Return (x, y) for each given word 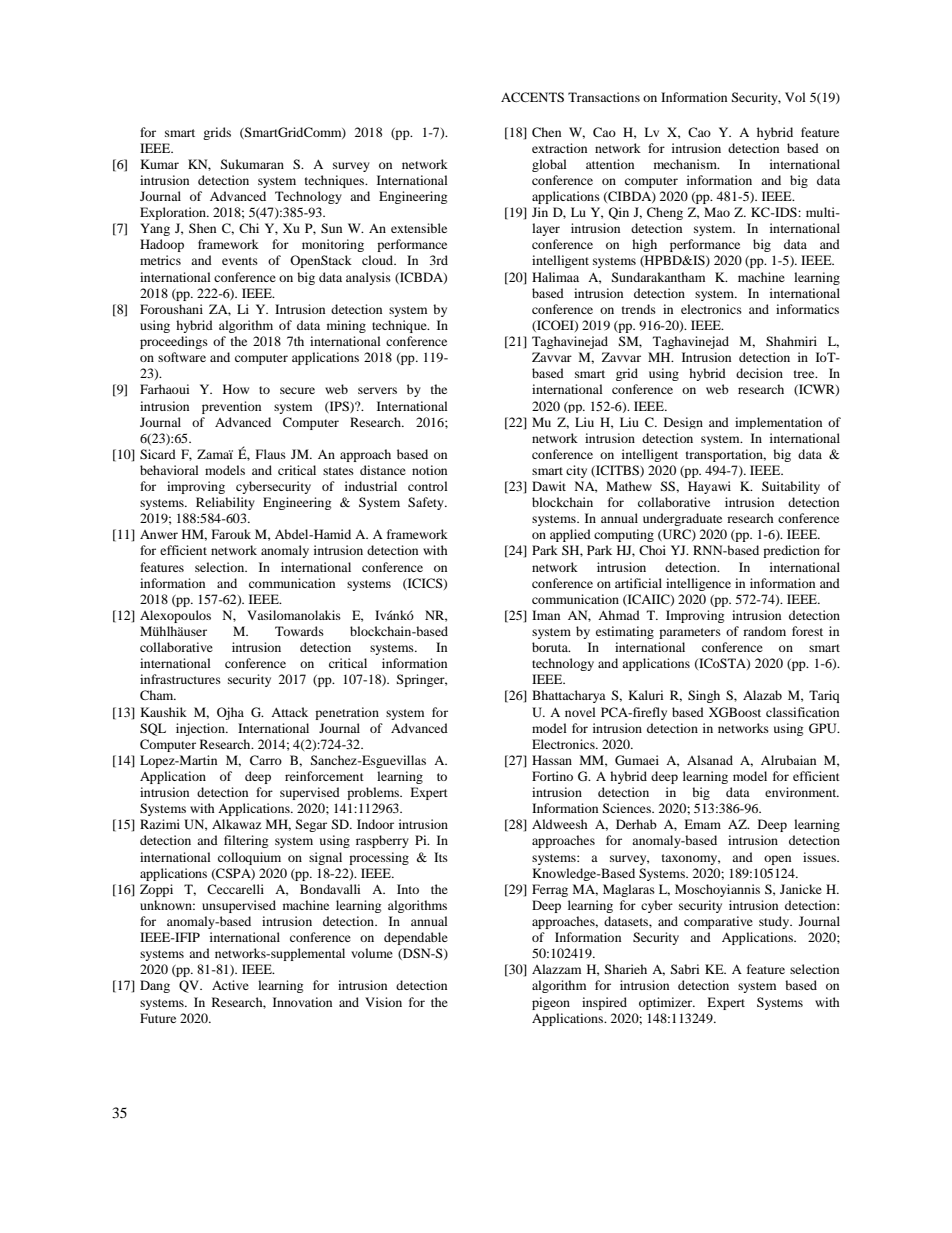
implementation (778, 423)
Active (230, 985)
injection (201, 729)
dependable (416, 938)
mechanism (686, 164)
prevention (231, 407)
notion (429, 470)
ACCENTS (532, 97)
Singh (704, 696)
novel (580, 712)
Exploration (174, 213)
